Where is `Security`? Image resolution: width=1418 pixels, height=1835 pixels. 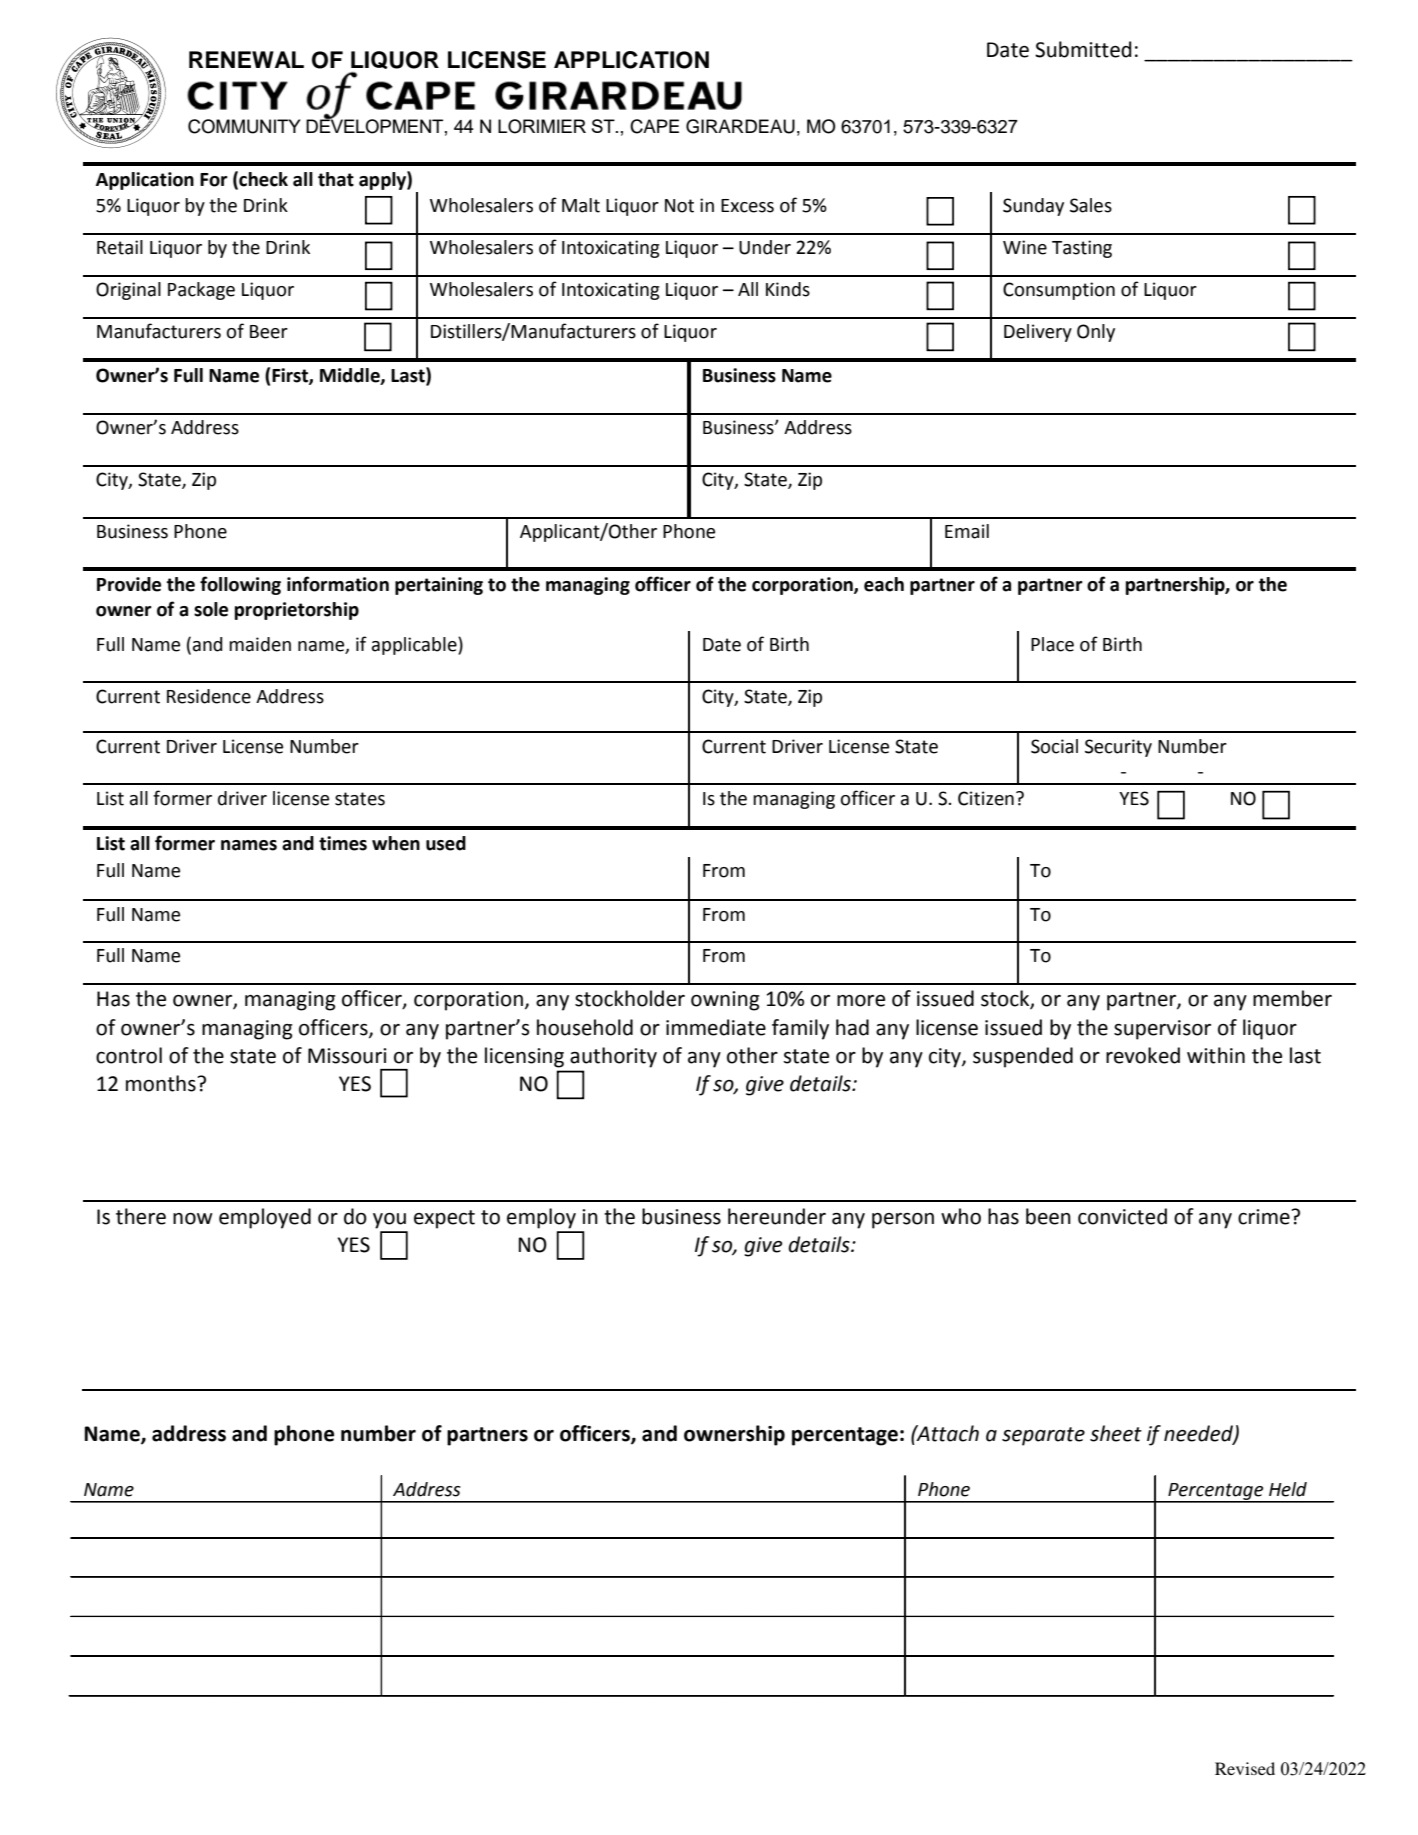 Security is located at coordinates (1118, 748).
